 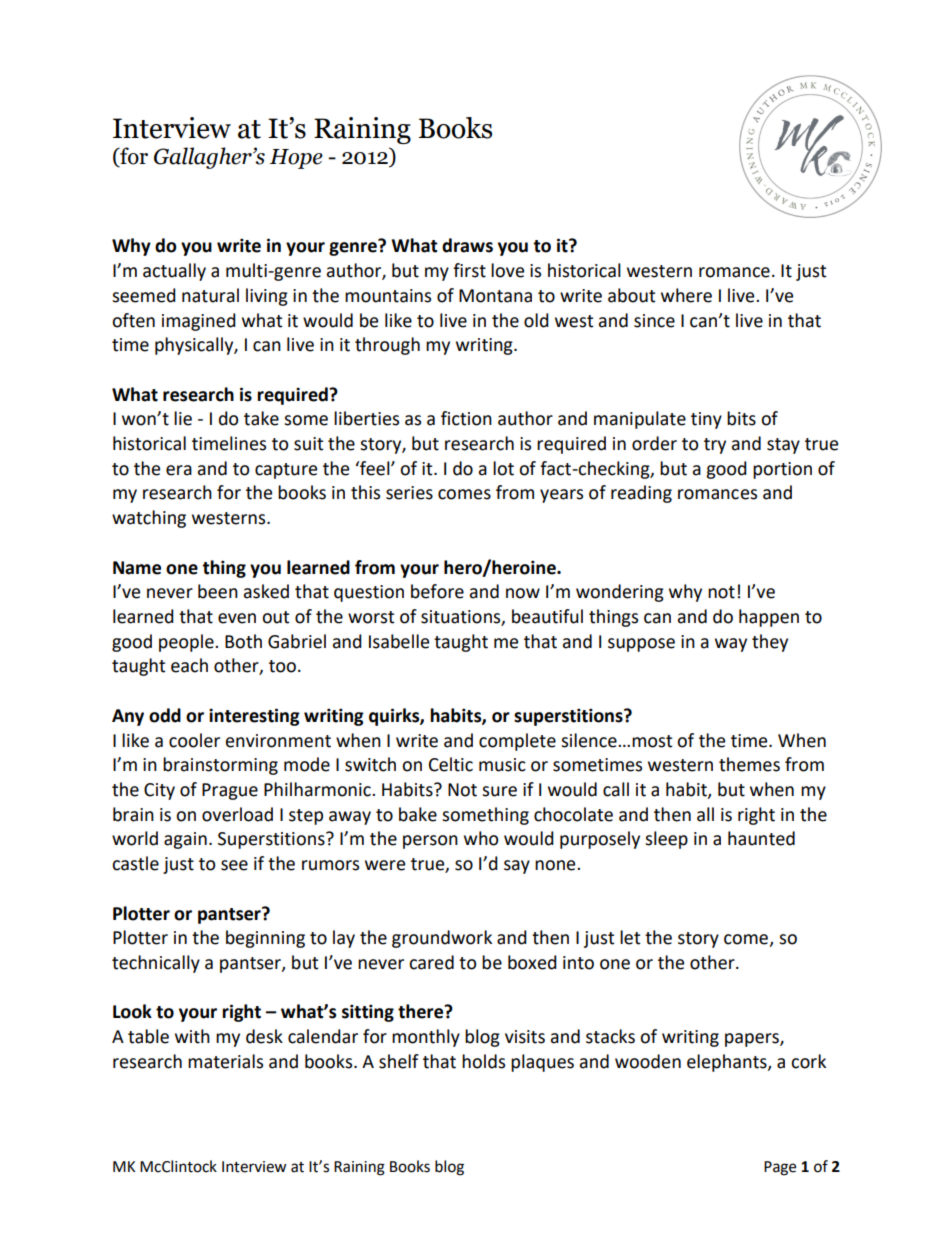 I want to click on haunted, so click(x=761, y=838).
